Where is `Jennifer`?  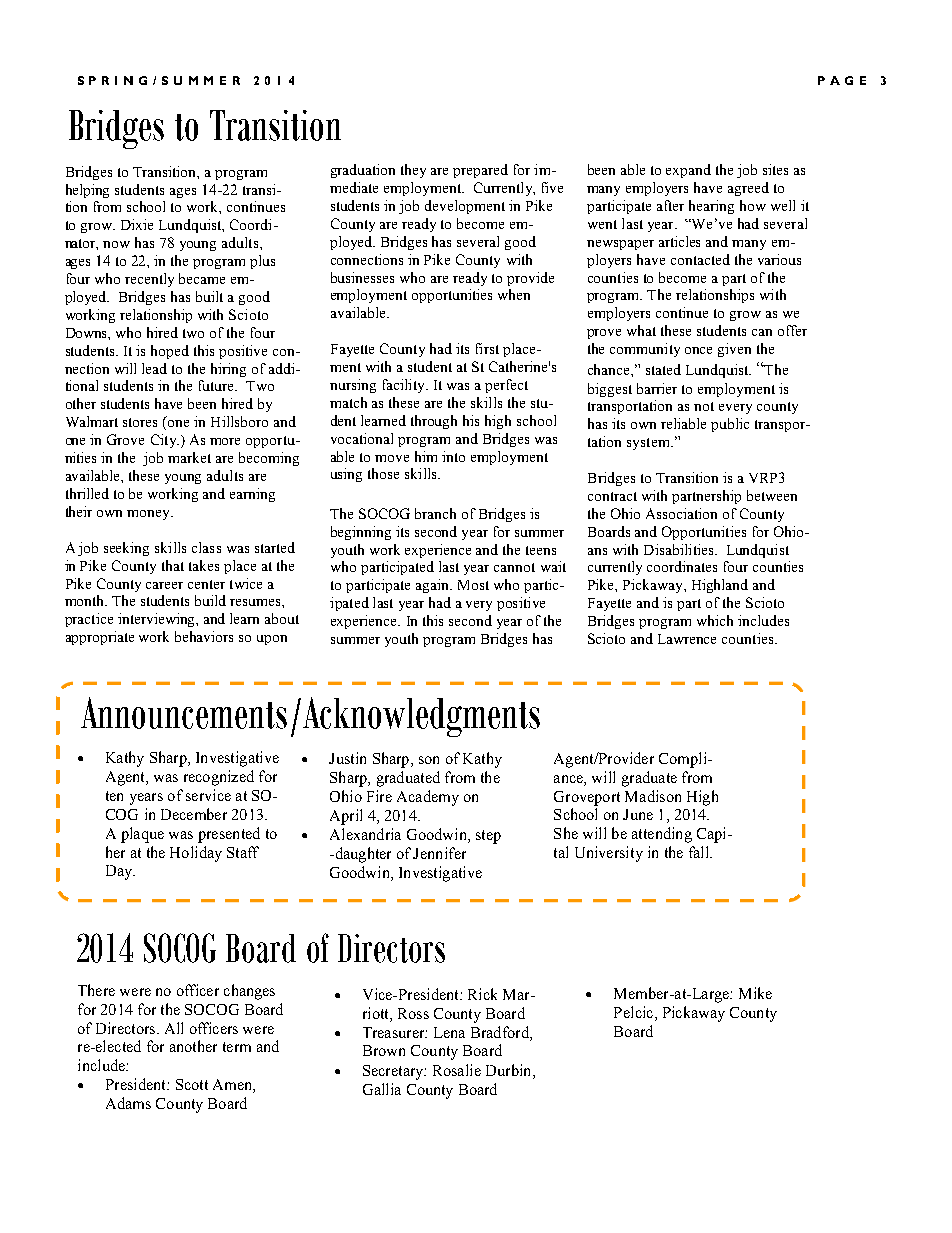 Jennifer is located at coordinates (439, 853).
